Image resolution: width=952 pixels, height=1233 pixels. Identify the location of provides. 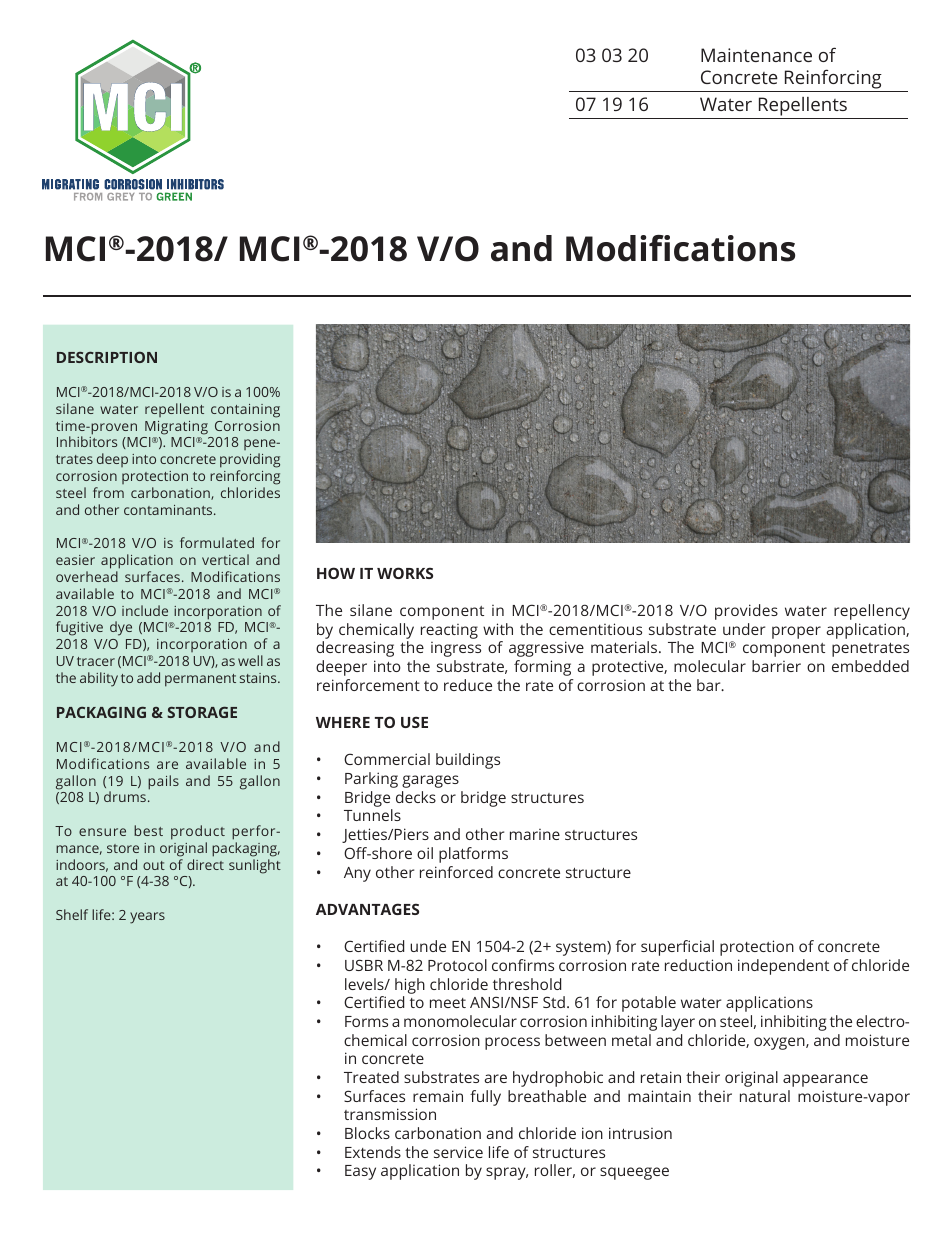
(746, 612).
